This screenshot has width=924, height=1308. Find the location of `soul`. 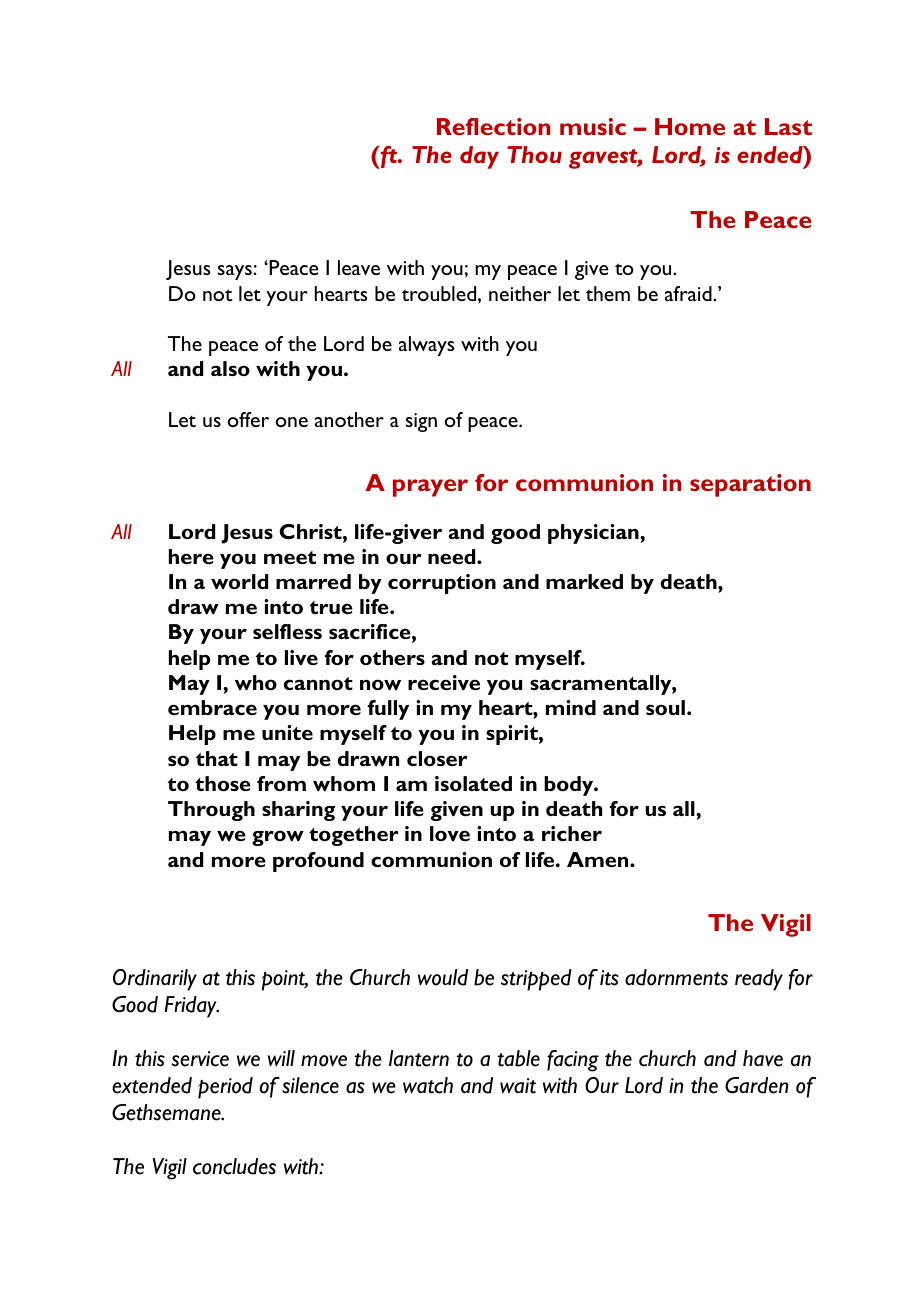

soul is located at coordinates (665, 707).
